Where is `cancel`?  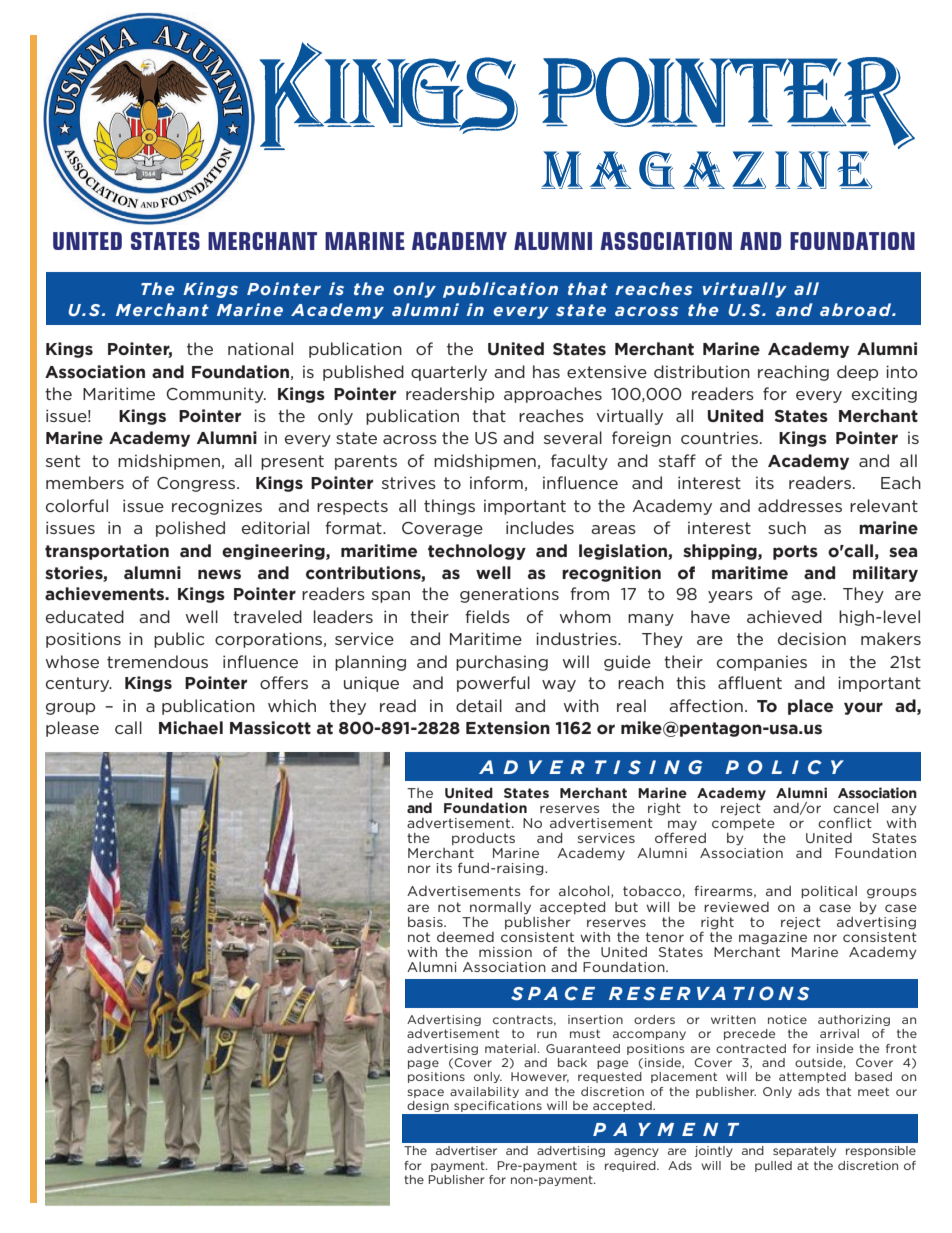 cancel is located at coordinates (855, 808).
